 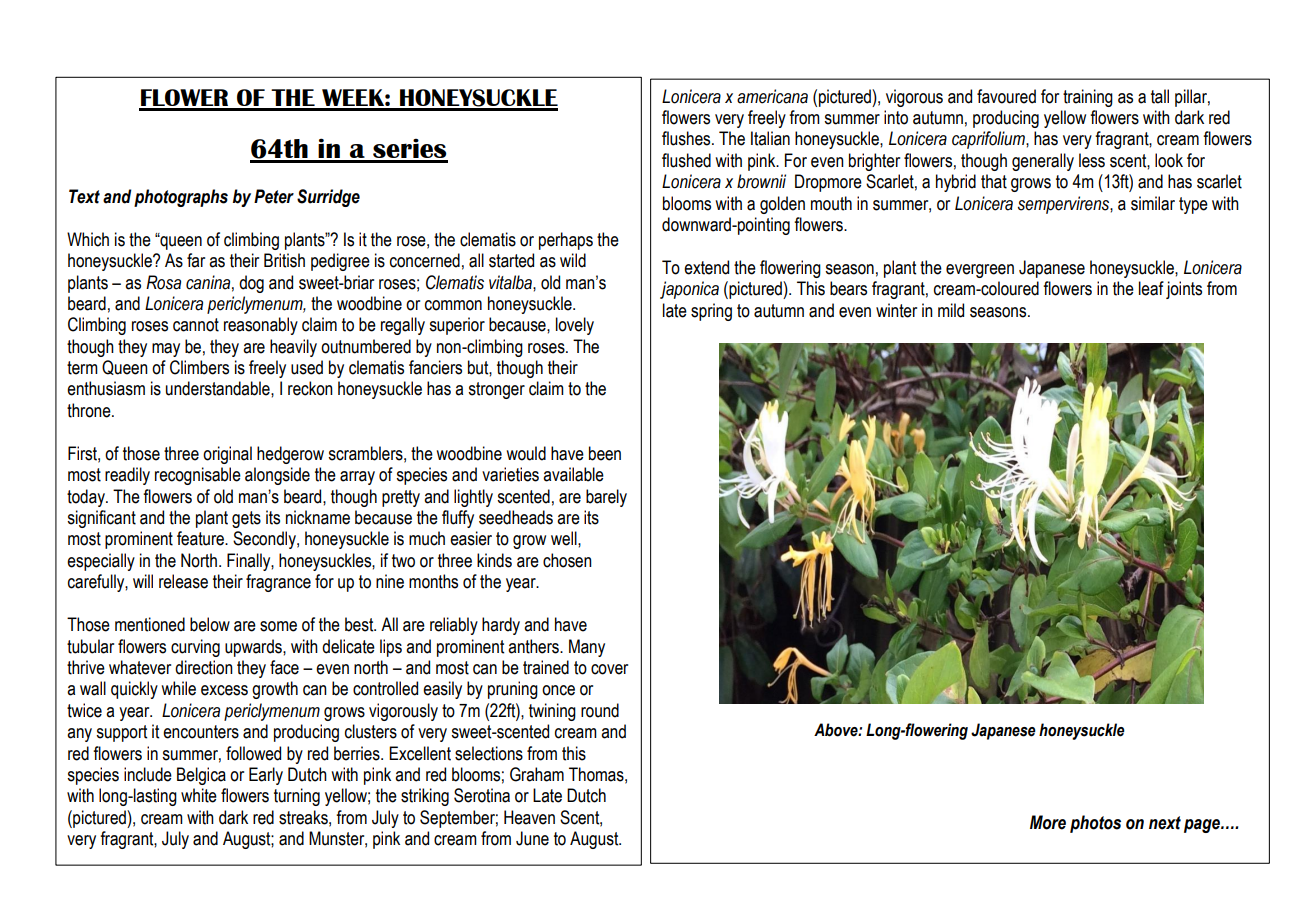 What do you see at coordinates (204, 667) in the page?
I see `direction` at bounding box center [204, 667].
